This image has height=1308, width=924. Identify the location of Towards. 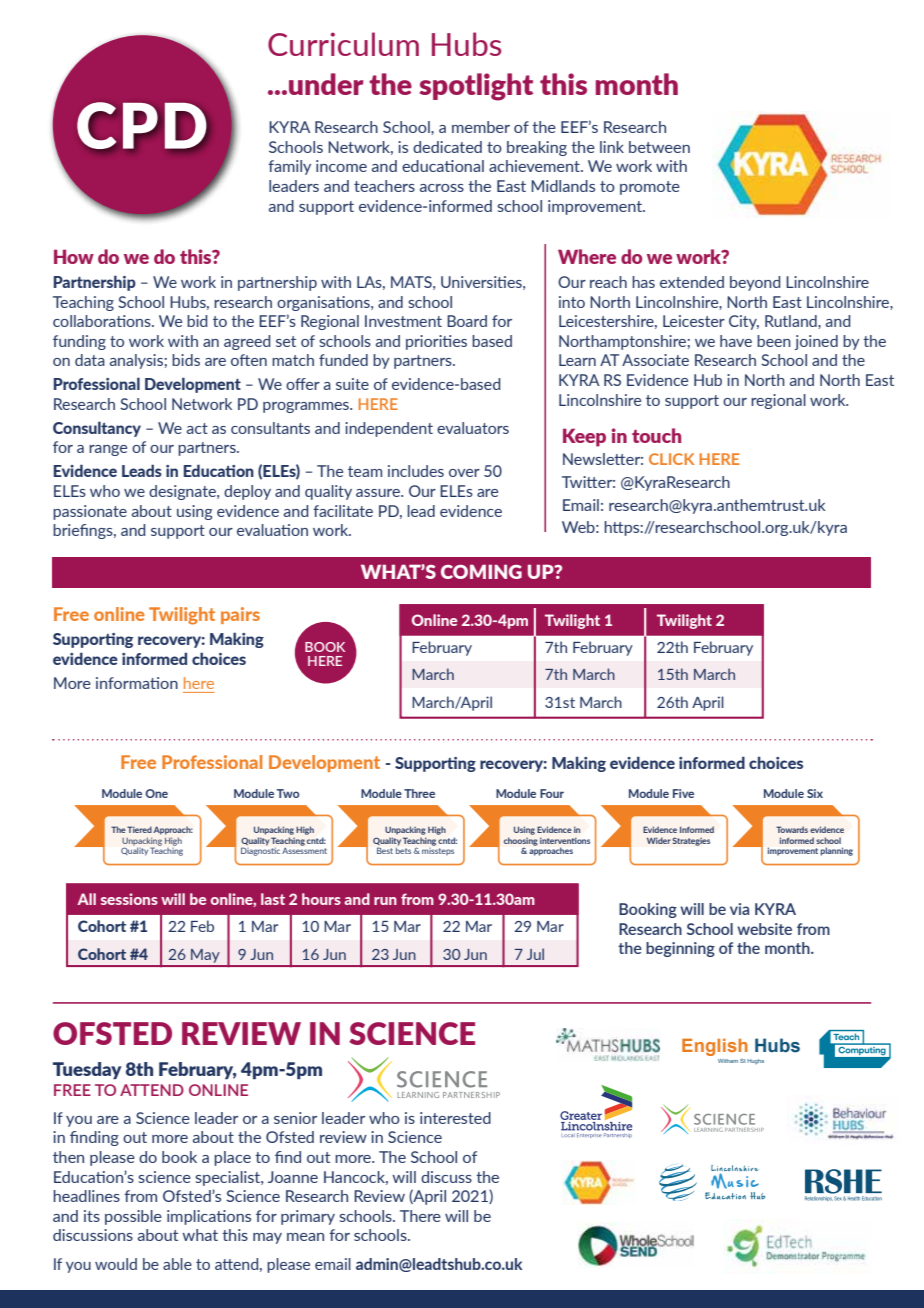
(792, 829).
